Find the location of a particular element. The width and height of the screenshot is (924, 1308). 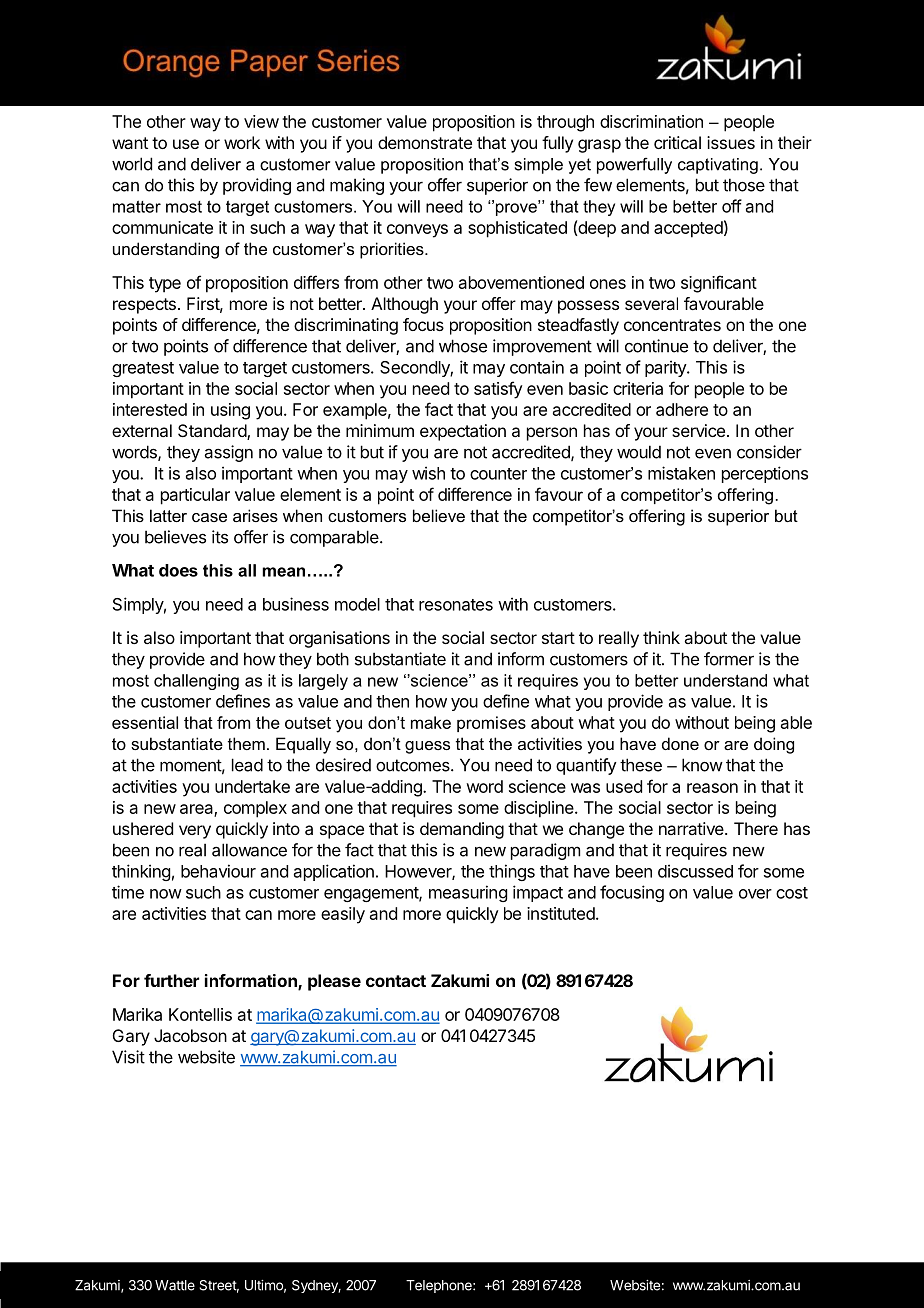

demonstrate is located at coordinates (425, 142).
